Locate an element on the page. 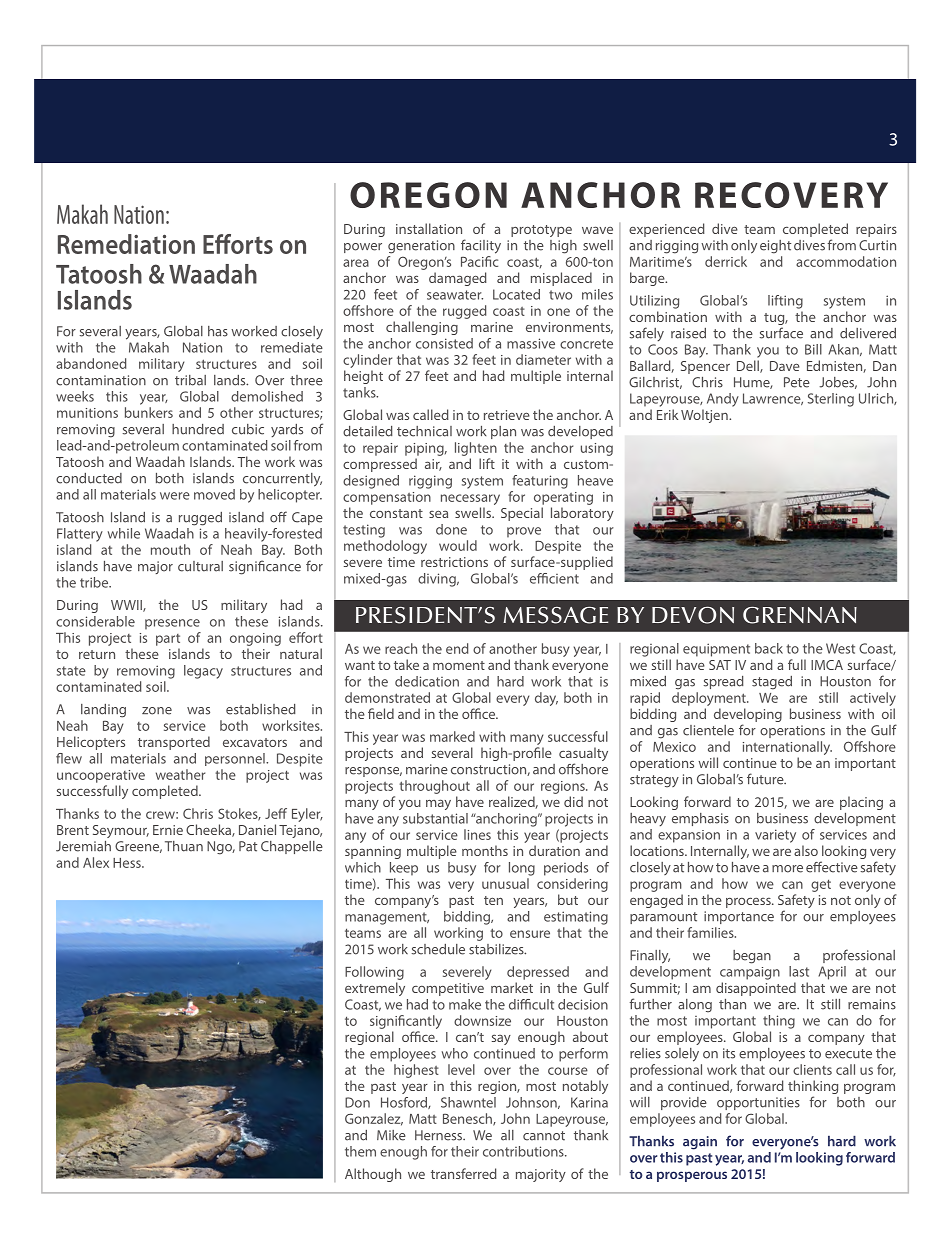 The height and width of the document is (1233, 952). Remediation is located at coordinates (126, 244).
